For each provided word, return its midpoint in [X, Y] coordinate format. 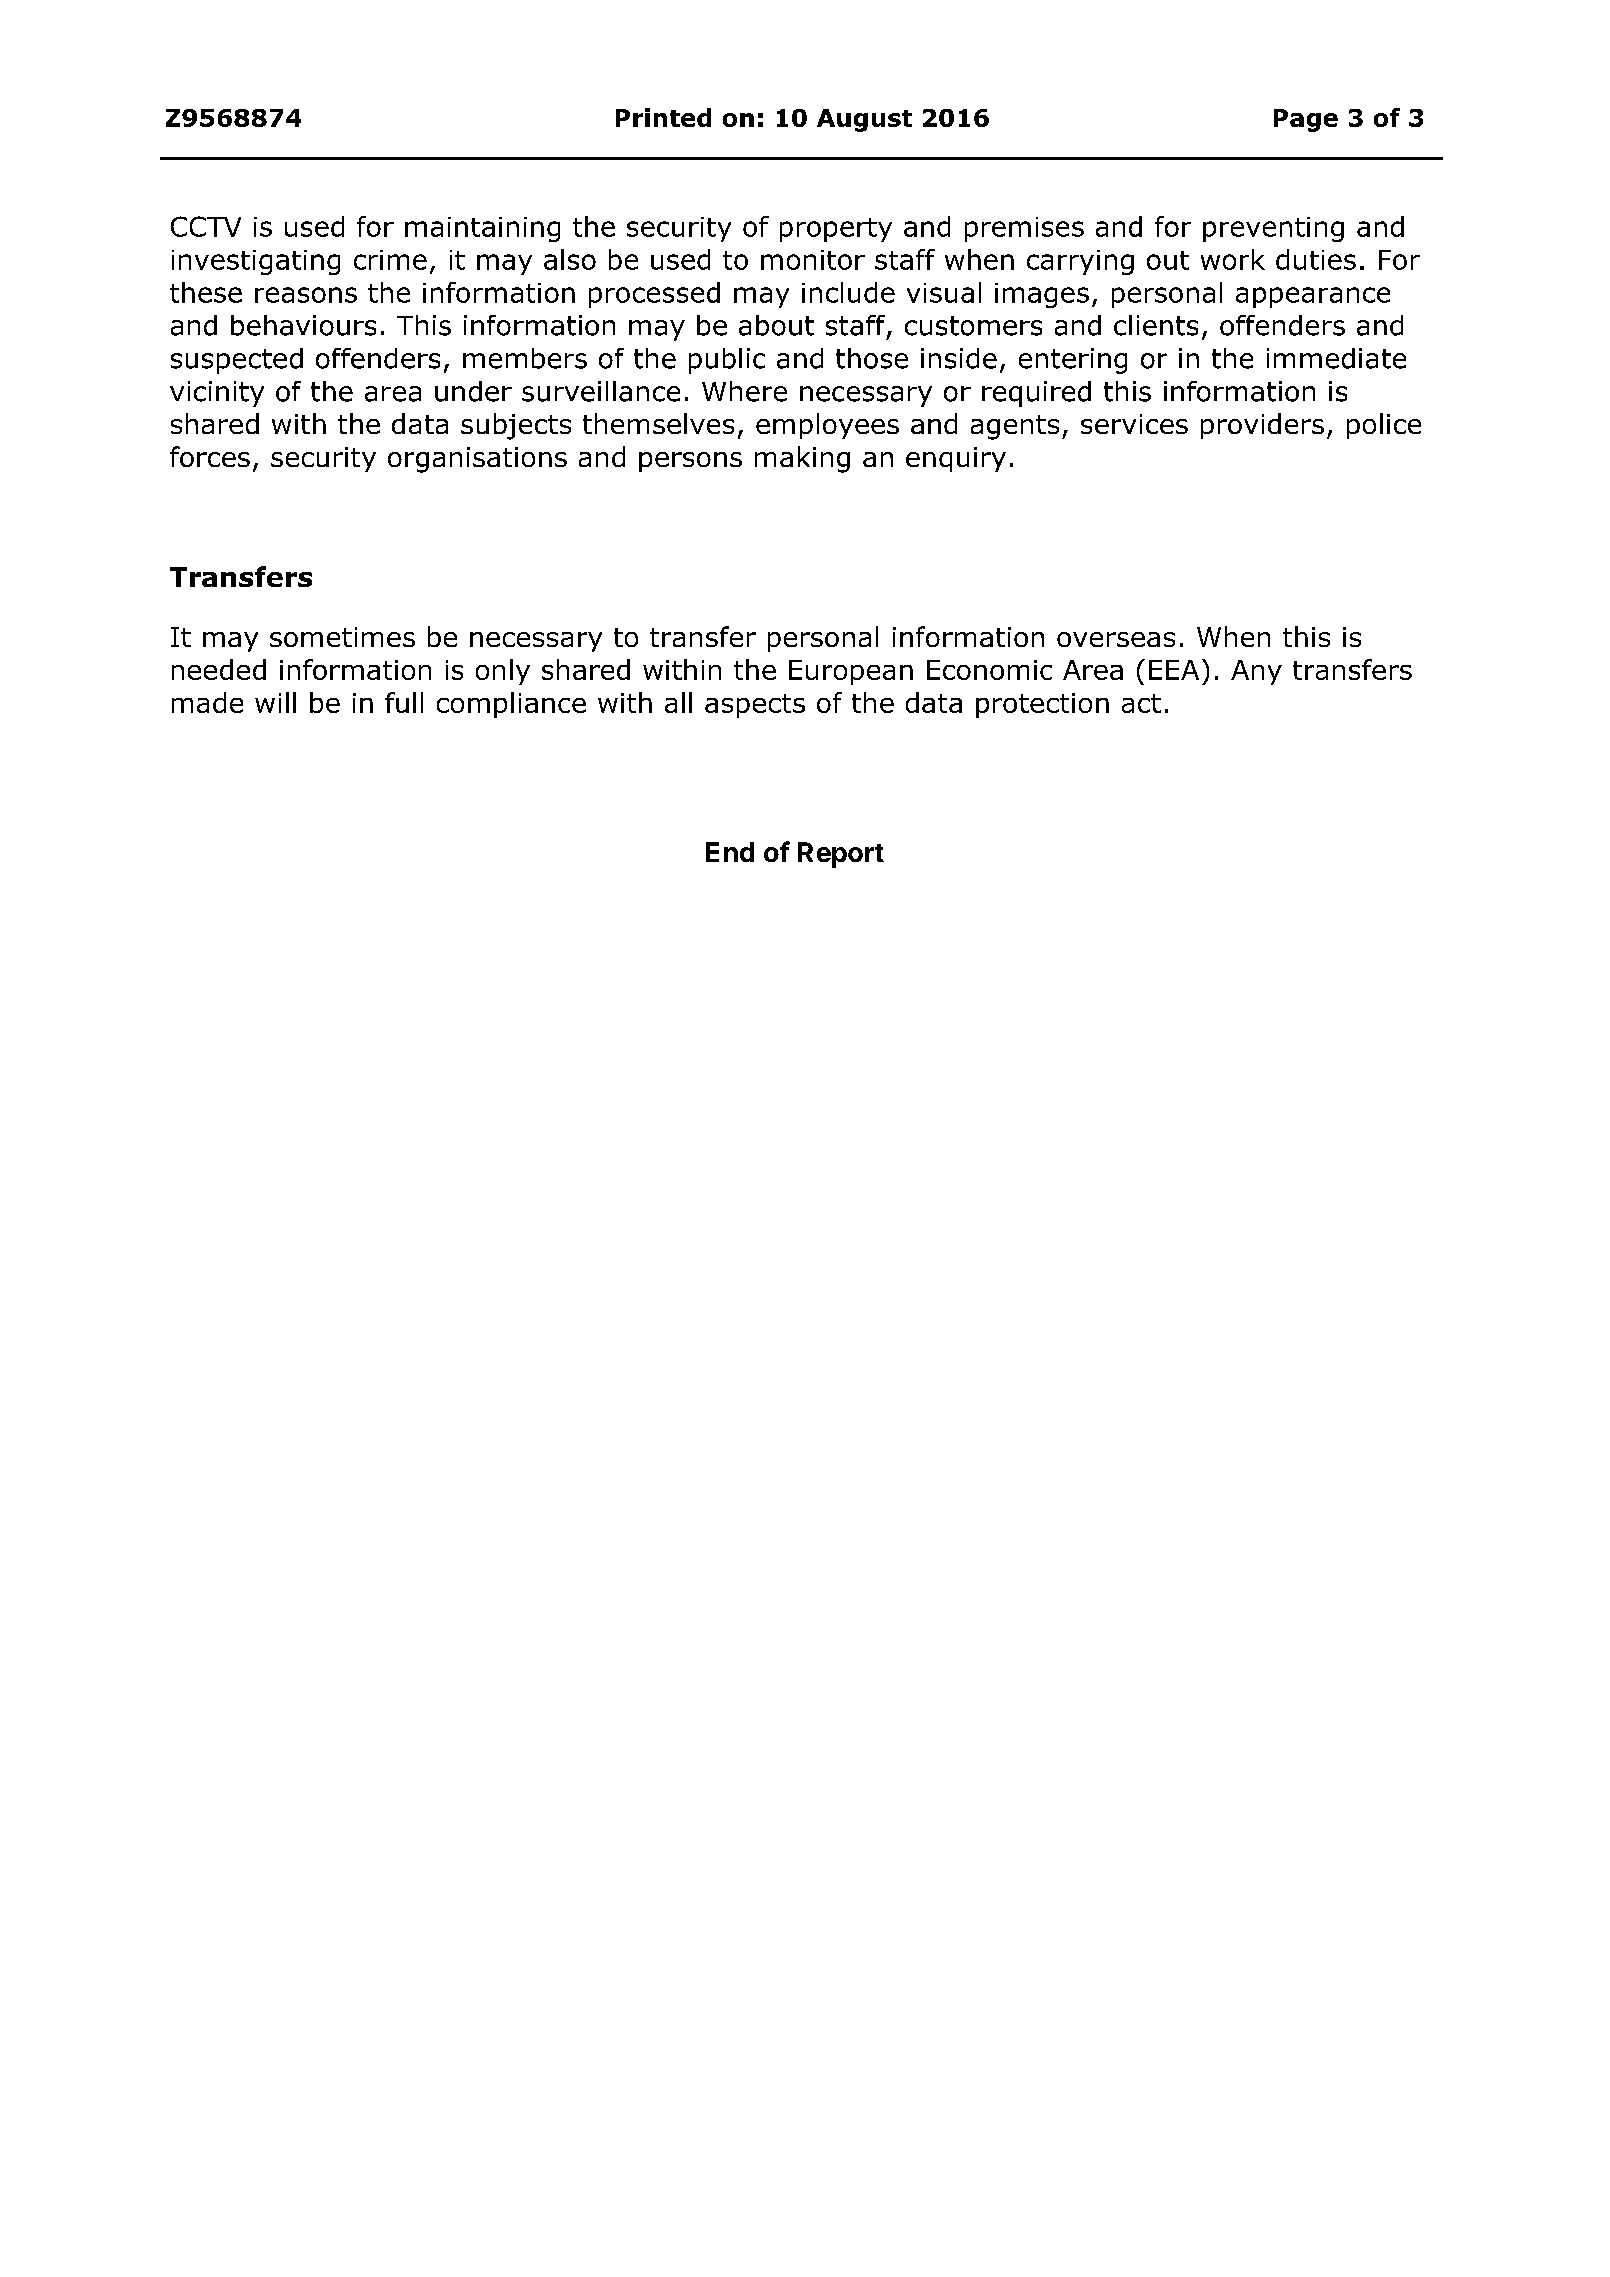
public [727, 361]
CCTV [206, 226]
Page [1306, 120]
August [864, 120]
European [851, 672]
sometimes [342, 637]
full [404, 702]
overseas [1116, 639]
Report [841, 855]
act [1141, 703]
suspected [237, 361]
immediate [1336, 358]
